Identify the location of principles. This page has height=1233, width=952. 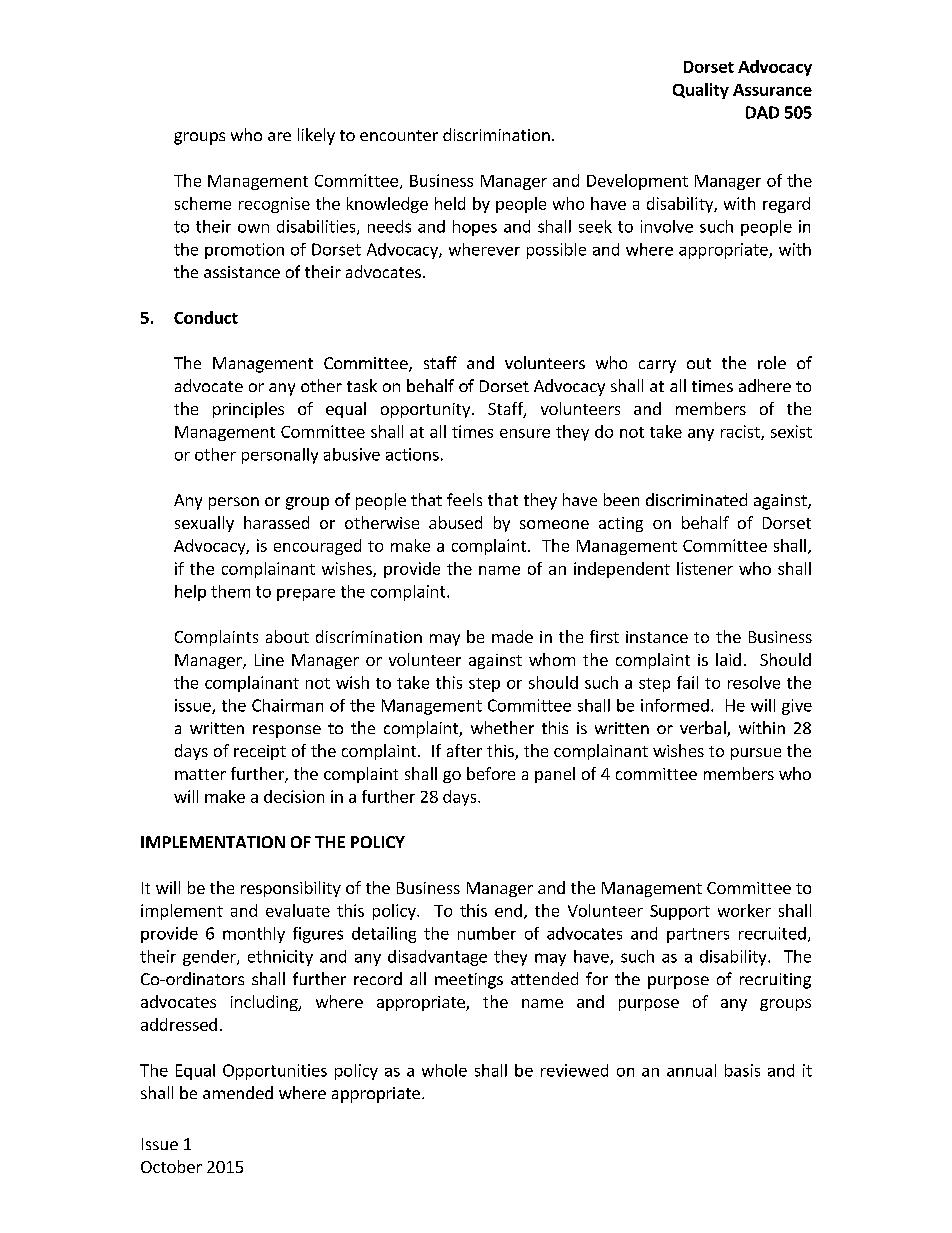
(248, 410).
